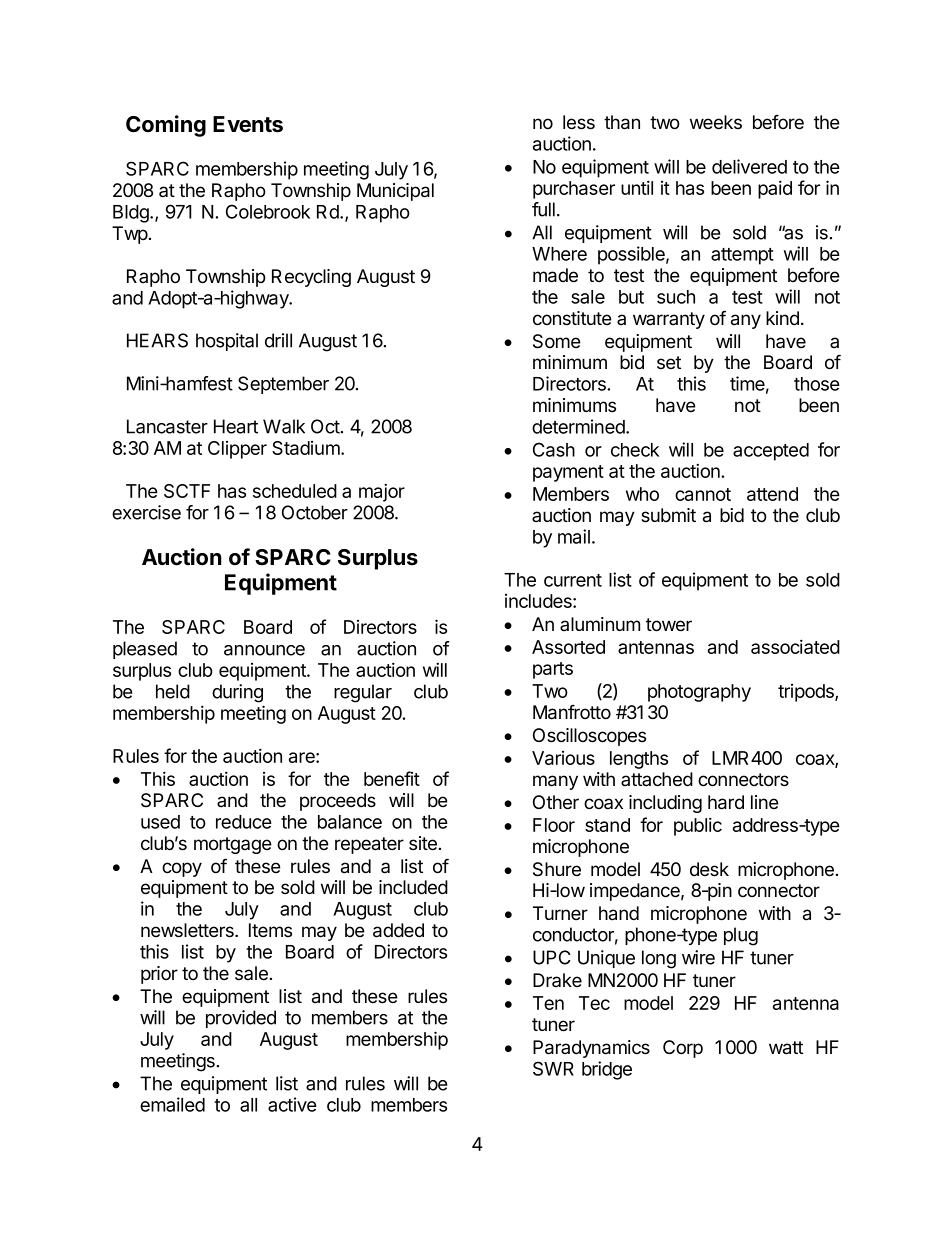 Image resolution: width=952 pixels, height=1233 pixels. What do you see at coordinates (395, 192) in the screenshot?
I see `Municipal` at bounding box center [395, 192].
